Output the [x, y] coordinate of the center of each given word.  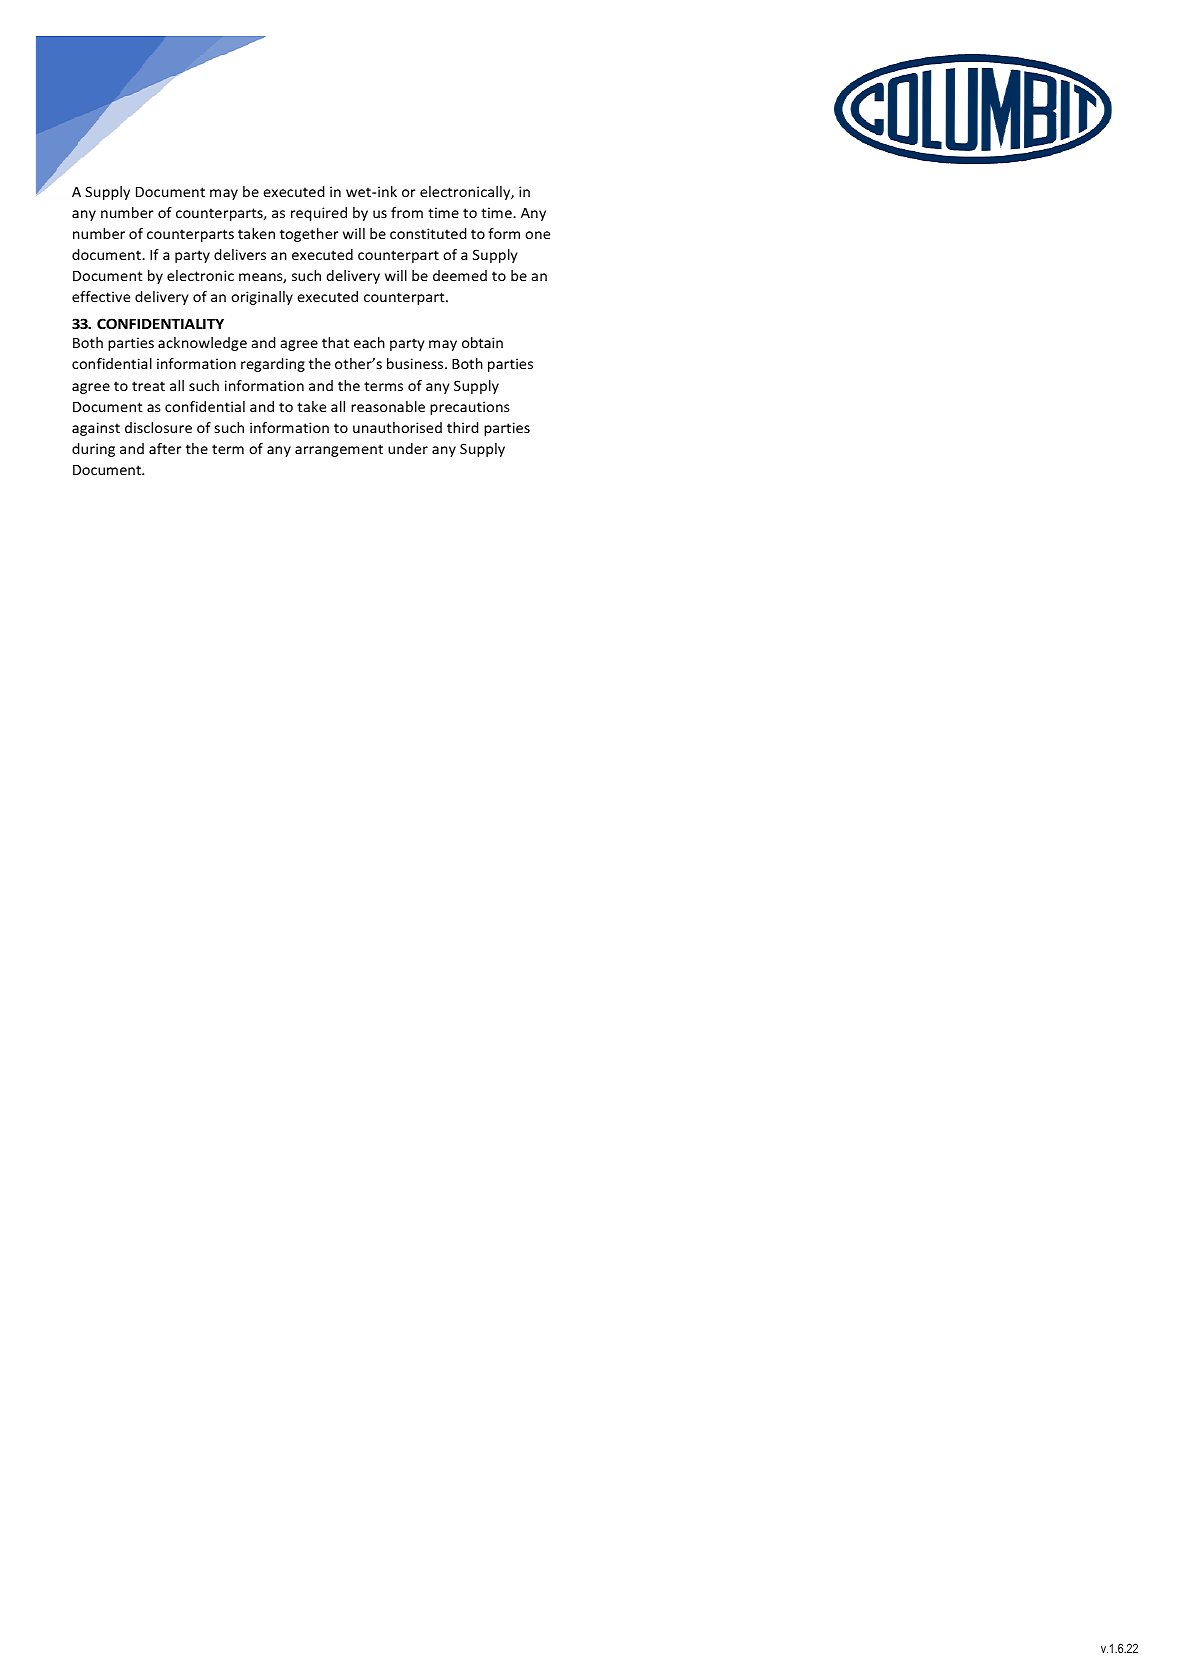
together [309, 235]
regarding [273, 365]
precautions [470, 408]
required [319, 214]
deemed [460, 275]
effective [101, 296]
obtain [482, 342]
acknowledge [202, 344]
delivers [240, 254]
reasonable [388, 406]
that [336, 342]
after [165, 448]
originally [262, 298]
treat [148, 386]
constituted [428, 233]
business [416, 363]
